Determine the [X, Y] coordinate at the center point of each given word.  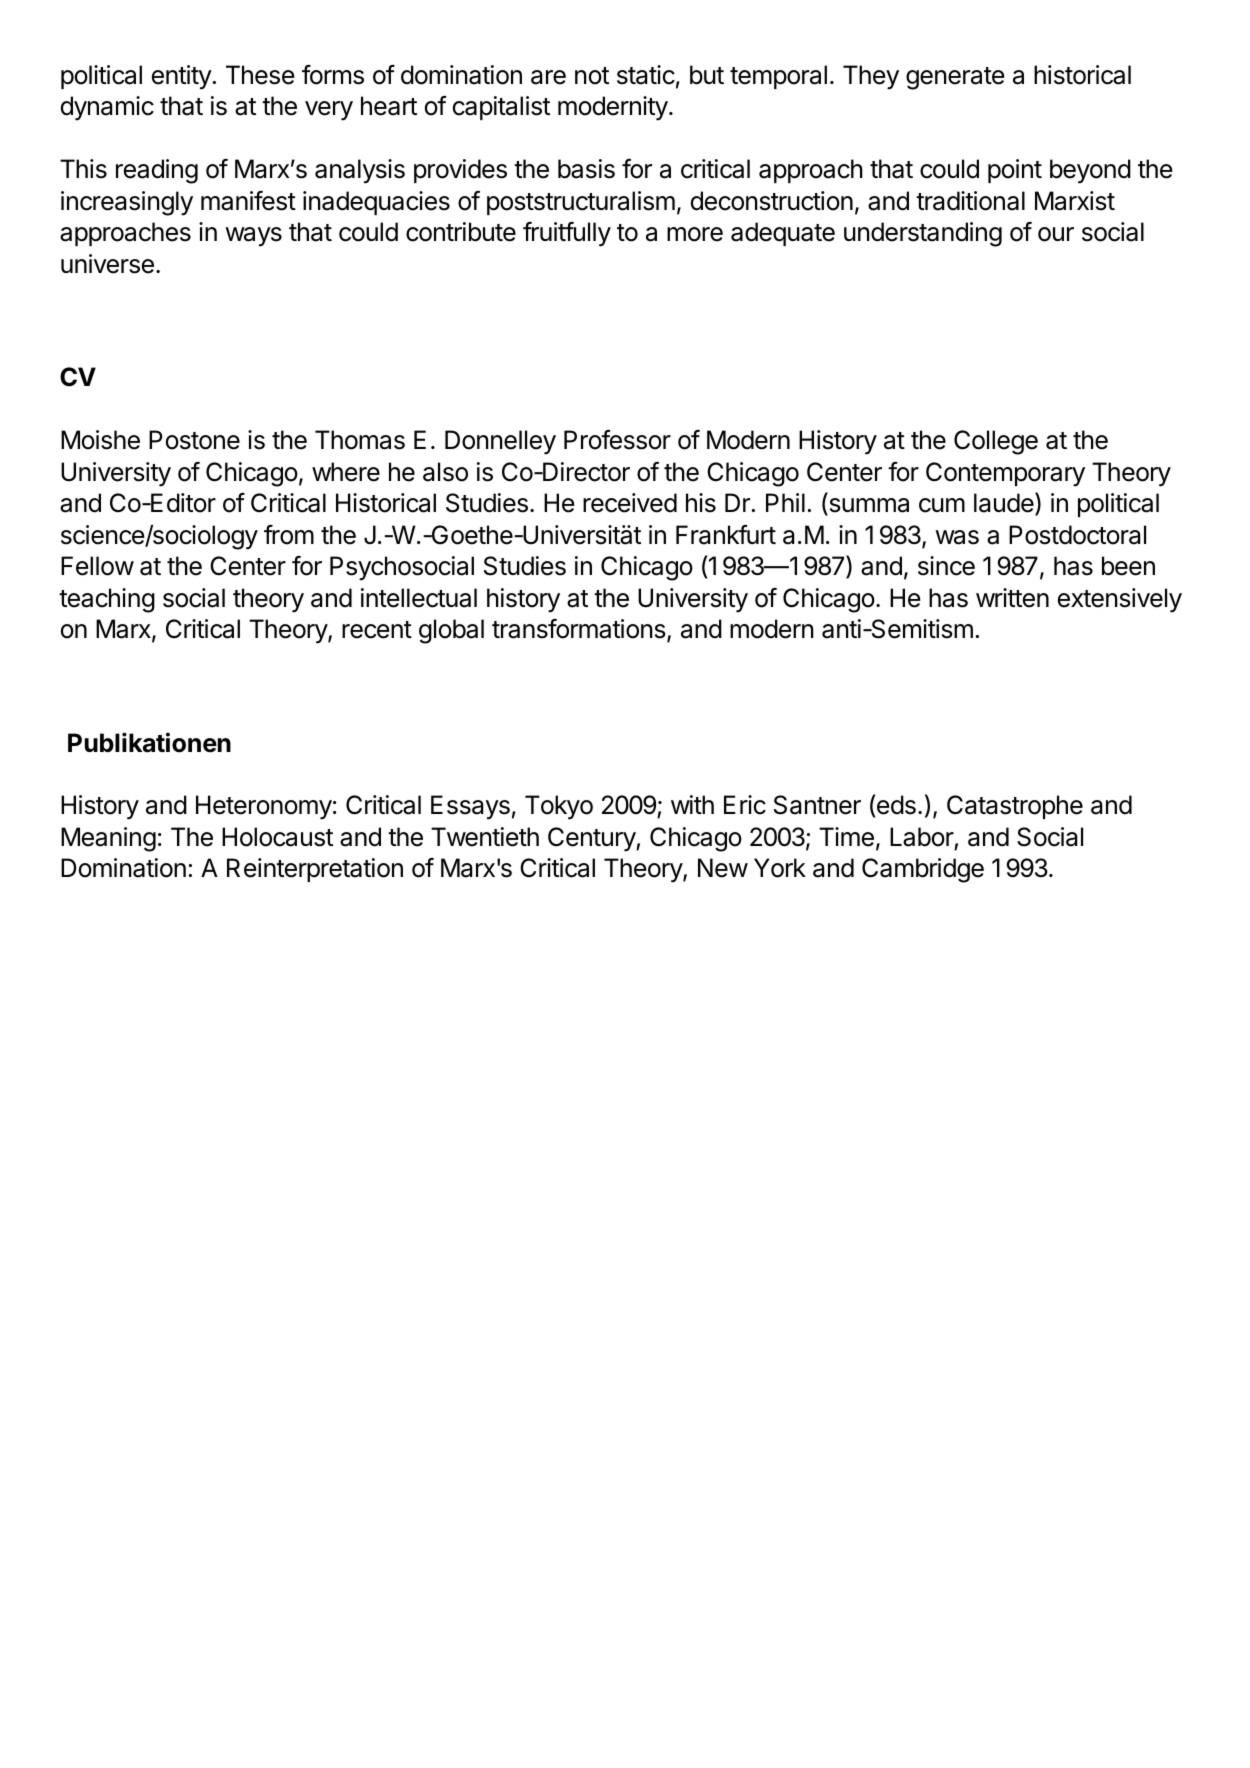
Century [592, 839]
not [592, 76]
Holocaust [277, 837]
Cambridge [923, 870]
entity [182, 77]
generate [955, 78]
